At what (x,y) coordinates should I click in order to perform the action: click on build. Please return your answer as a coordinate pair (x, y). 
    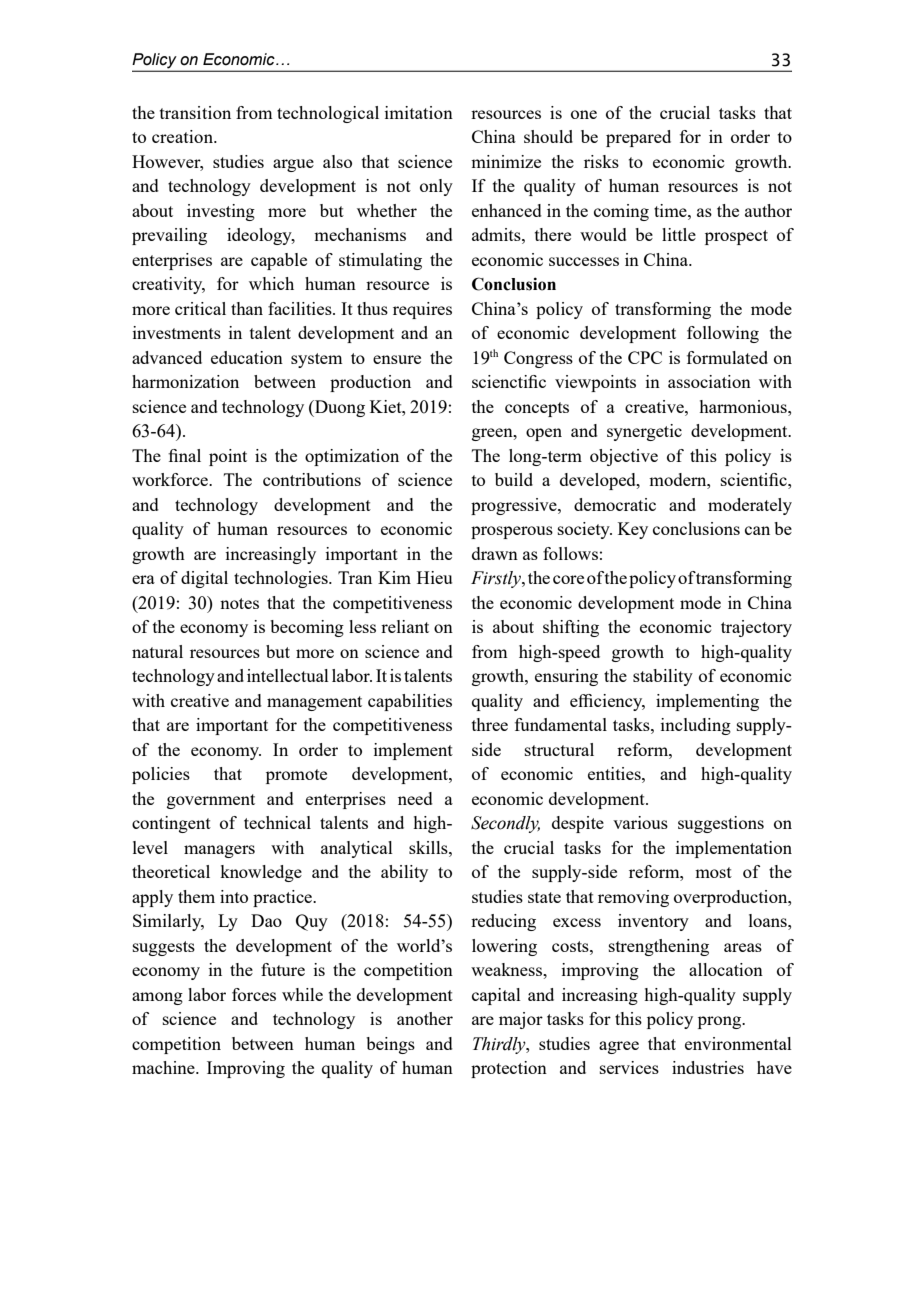
    Looking at the image, I should click on (514, 479).
